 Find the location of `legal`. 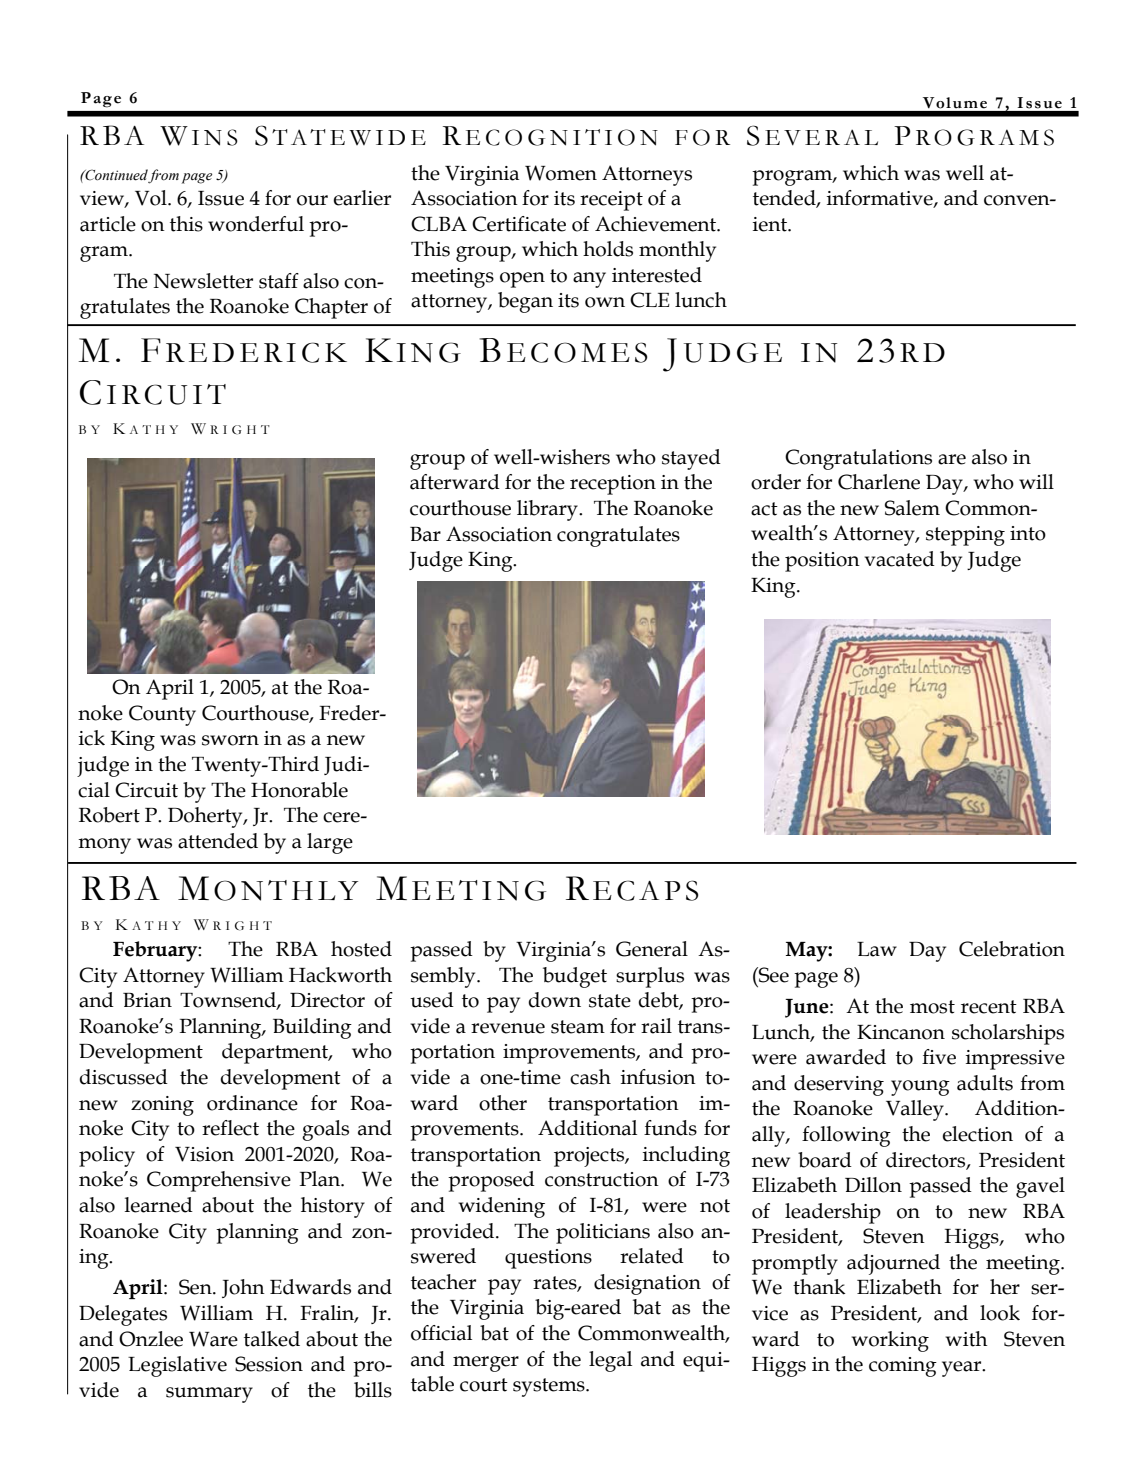

legal is located at coordinates (610, 1361).
